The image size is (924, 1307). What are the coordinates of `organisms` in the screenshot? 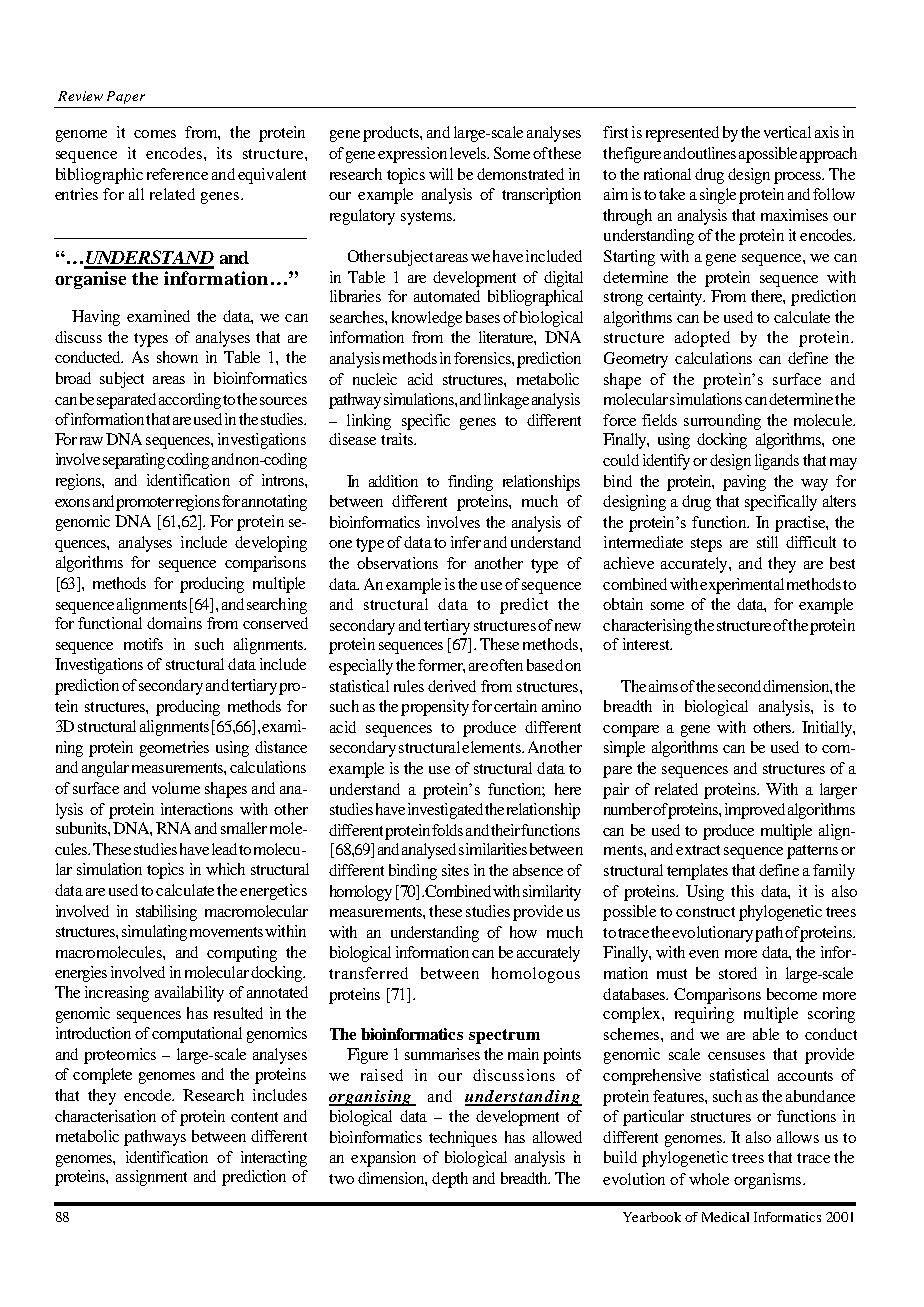 It's located at (769, 1181).
